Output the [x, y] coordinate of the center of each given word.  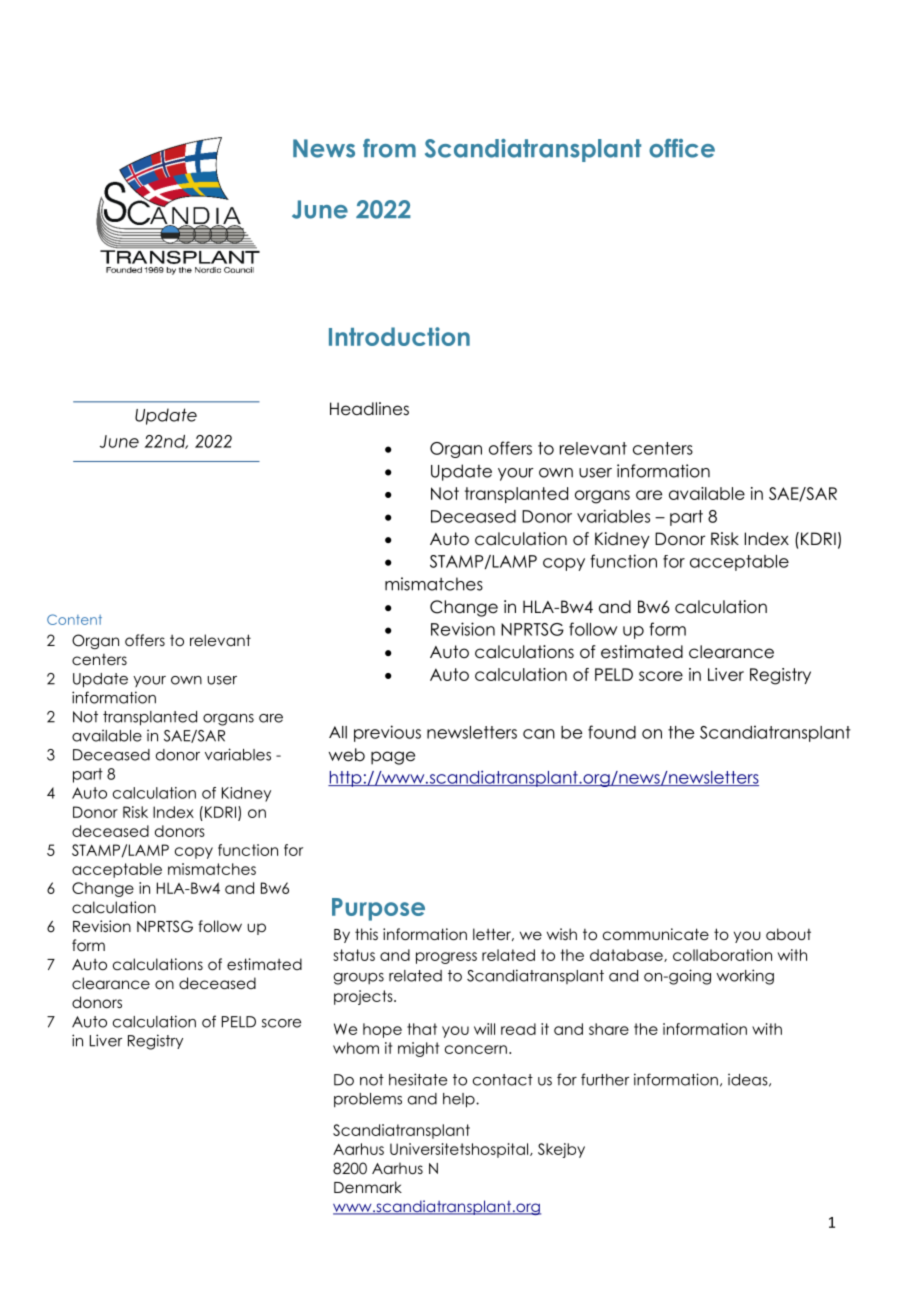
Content [74, 619]
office [682, 148]
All [338, 732]
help [460, 1100]
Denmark [368, 1187]
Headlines [369, 409]
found [612, 732]
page [393, 758]
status [354, 955]
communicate [656, 934]
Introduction [399, 336]
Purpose [378, 909]
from [389, 148]
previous [387, 733]
